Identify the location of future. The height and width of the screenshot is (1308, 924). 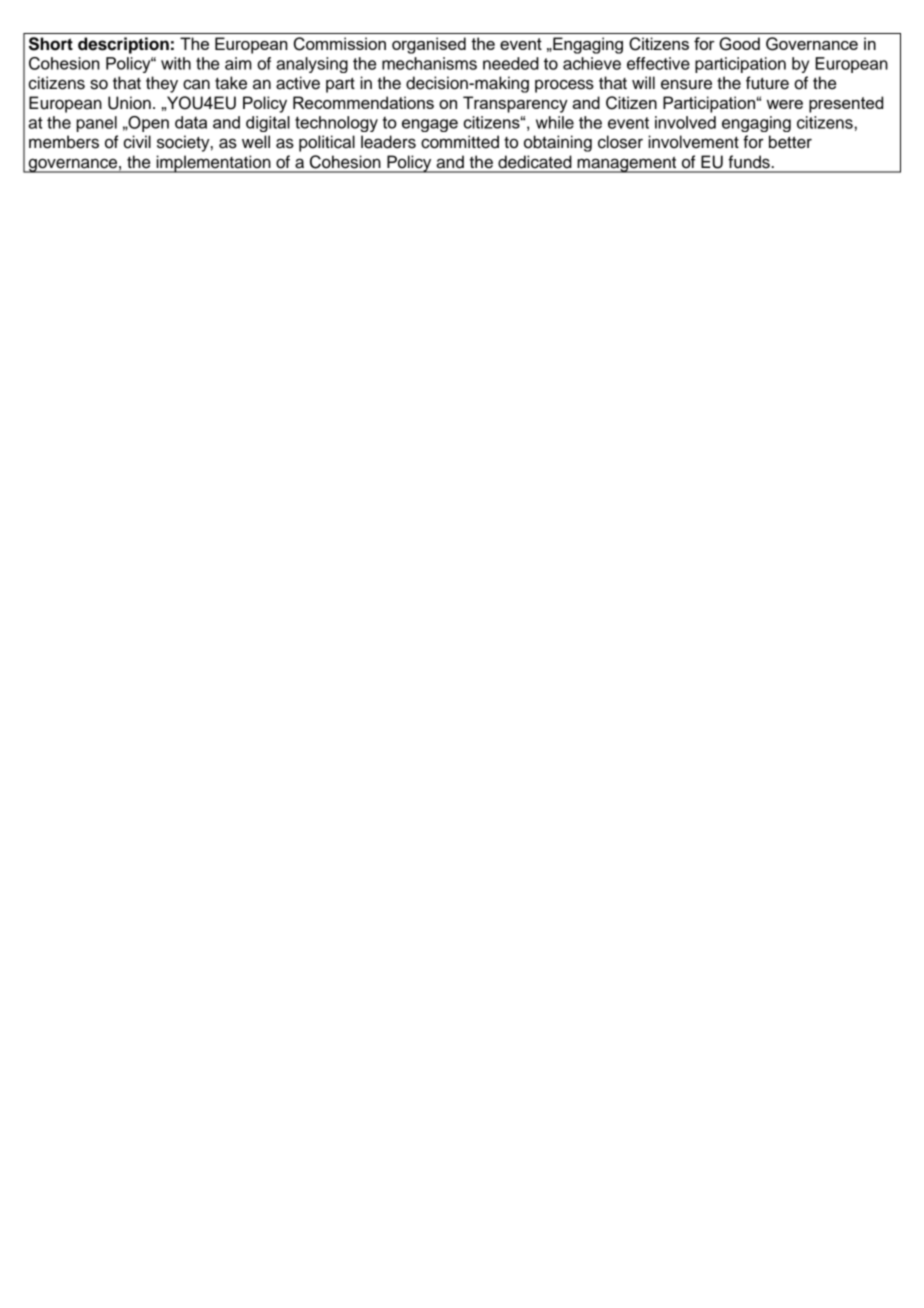
(767, 83).
